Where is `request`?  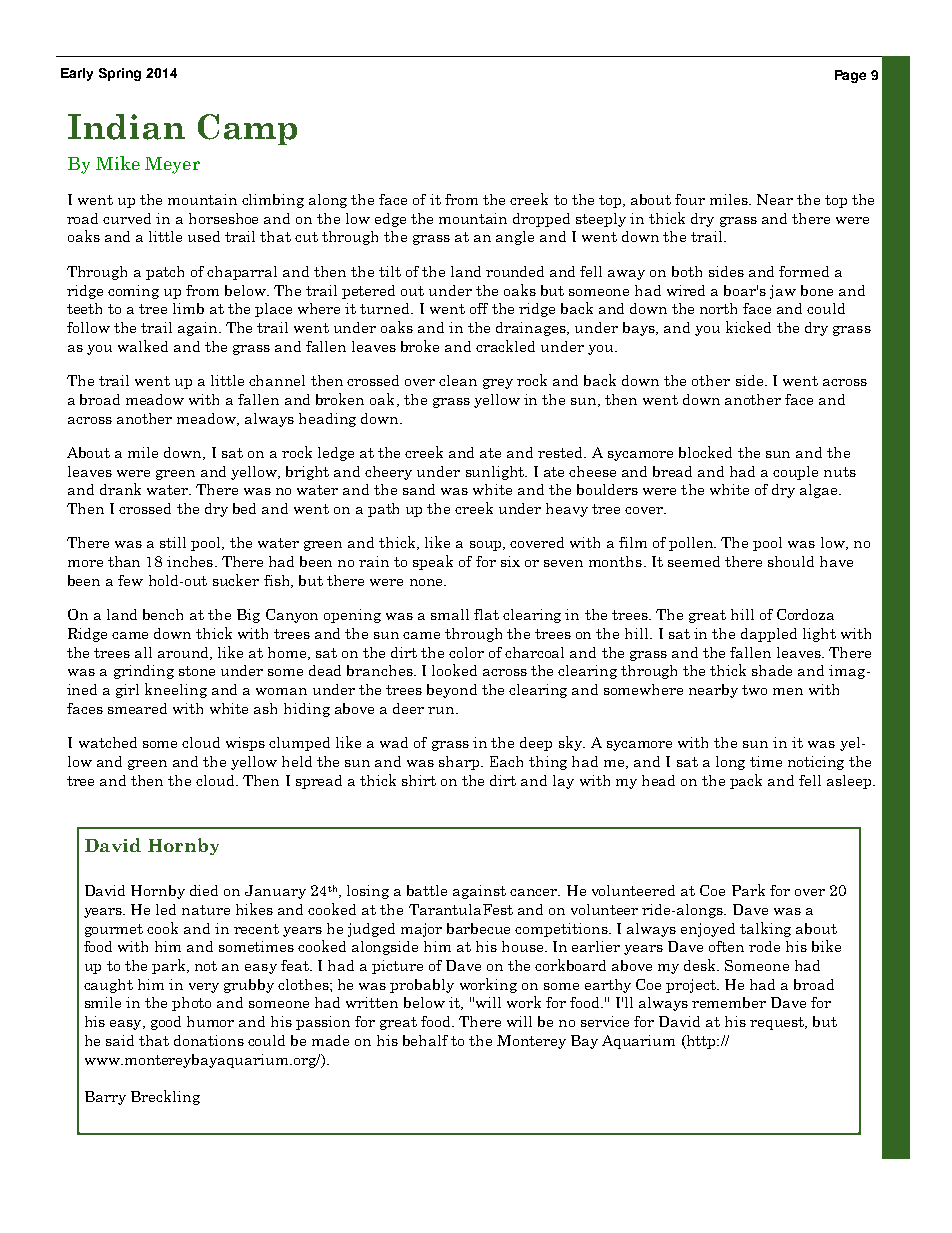 request is located at coordinates (778, 1023).
